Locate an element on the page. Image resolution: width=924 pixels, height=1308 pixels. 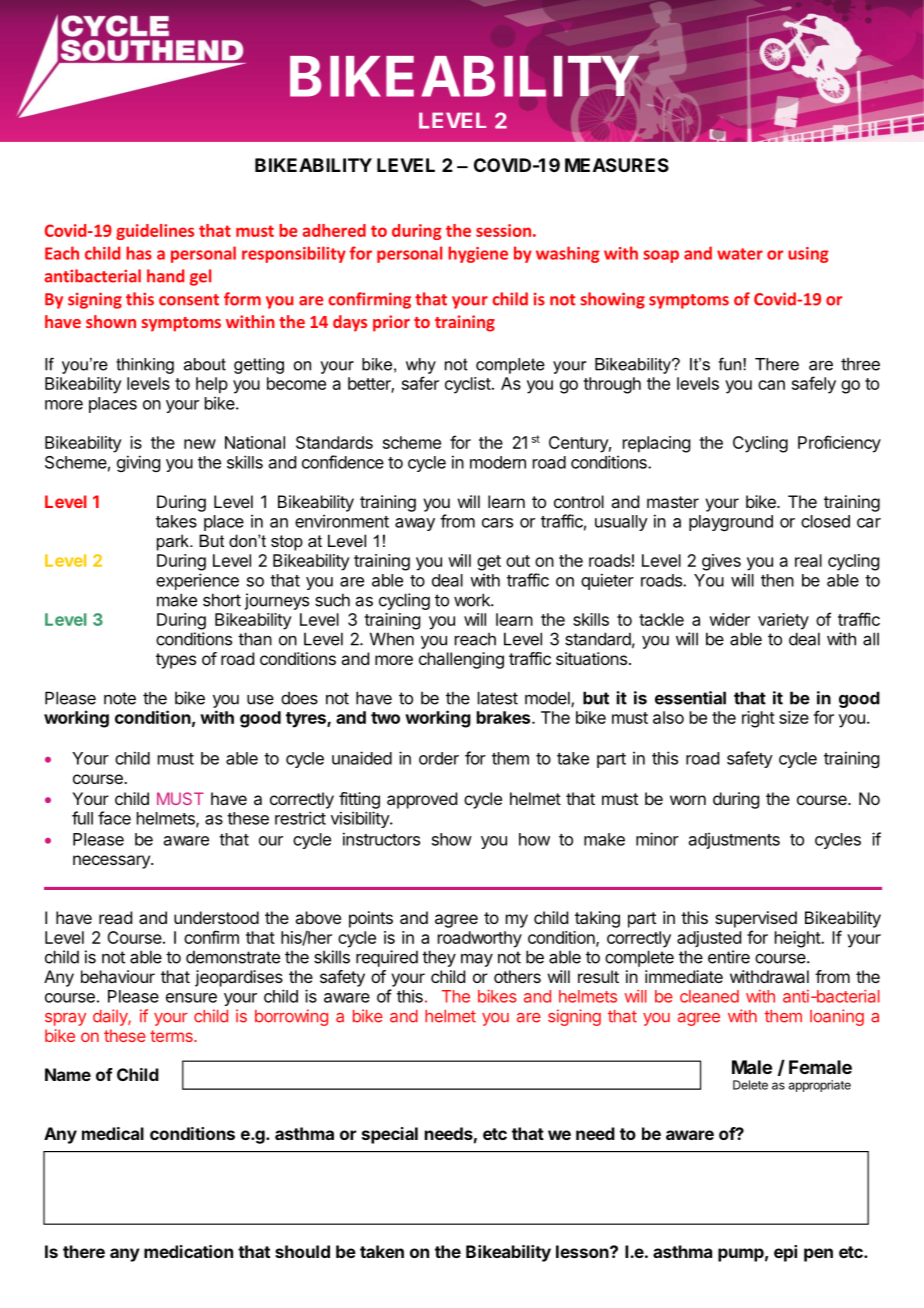
guidelines is located at coordinates (155, 232).
